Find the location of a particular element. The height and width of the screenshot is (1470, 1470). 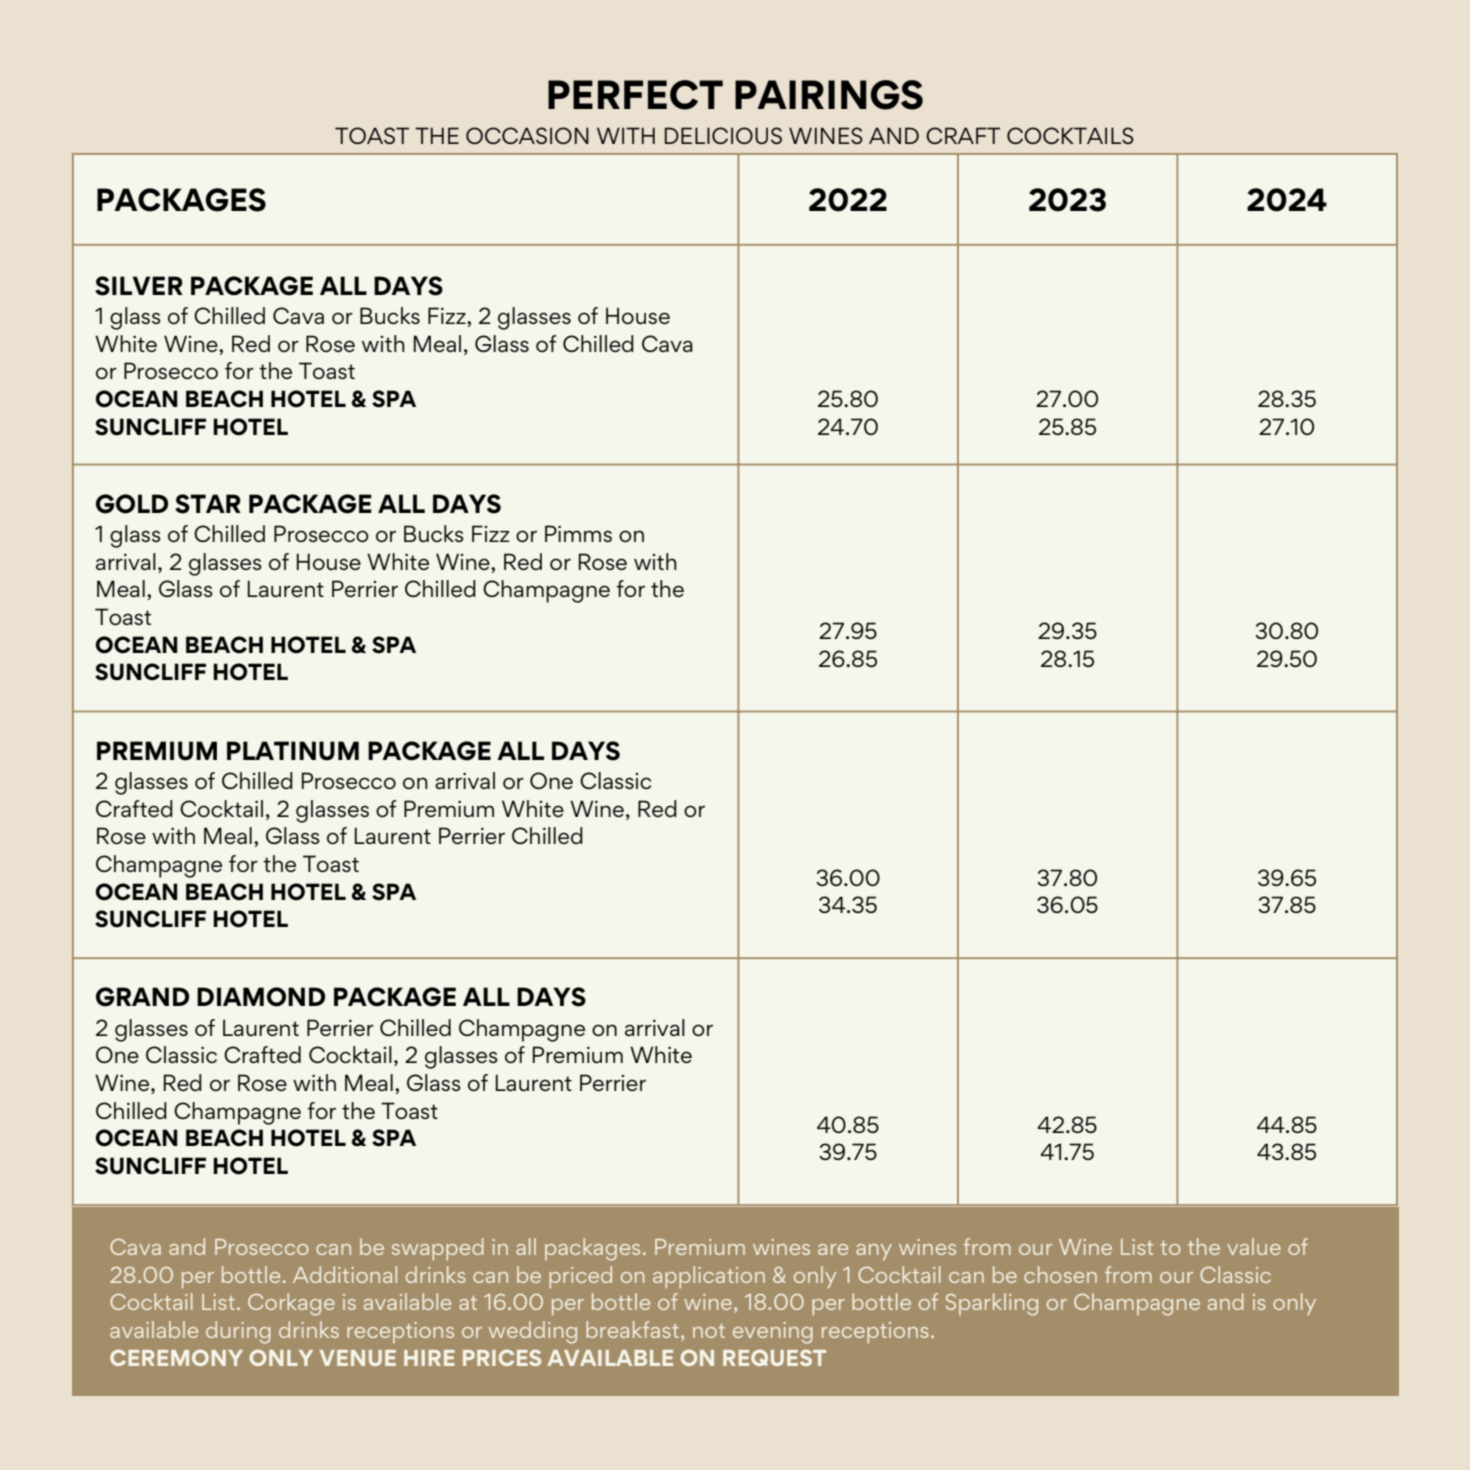

OCCASION is located at coordinates (527, 135).
